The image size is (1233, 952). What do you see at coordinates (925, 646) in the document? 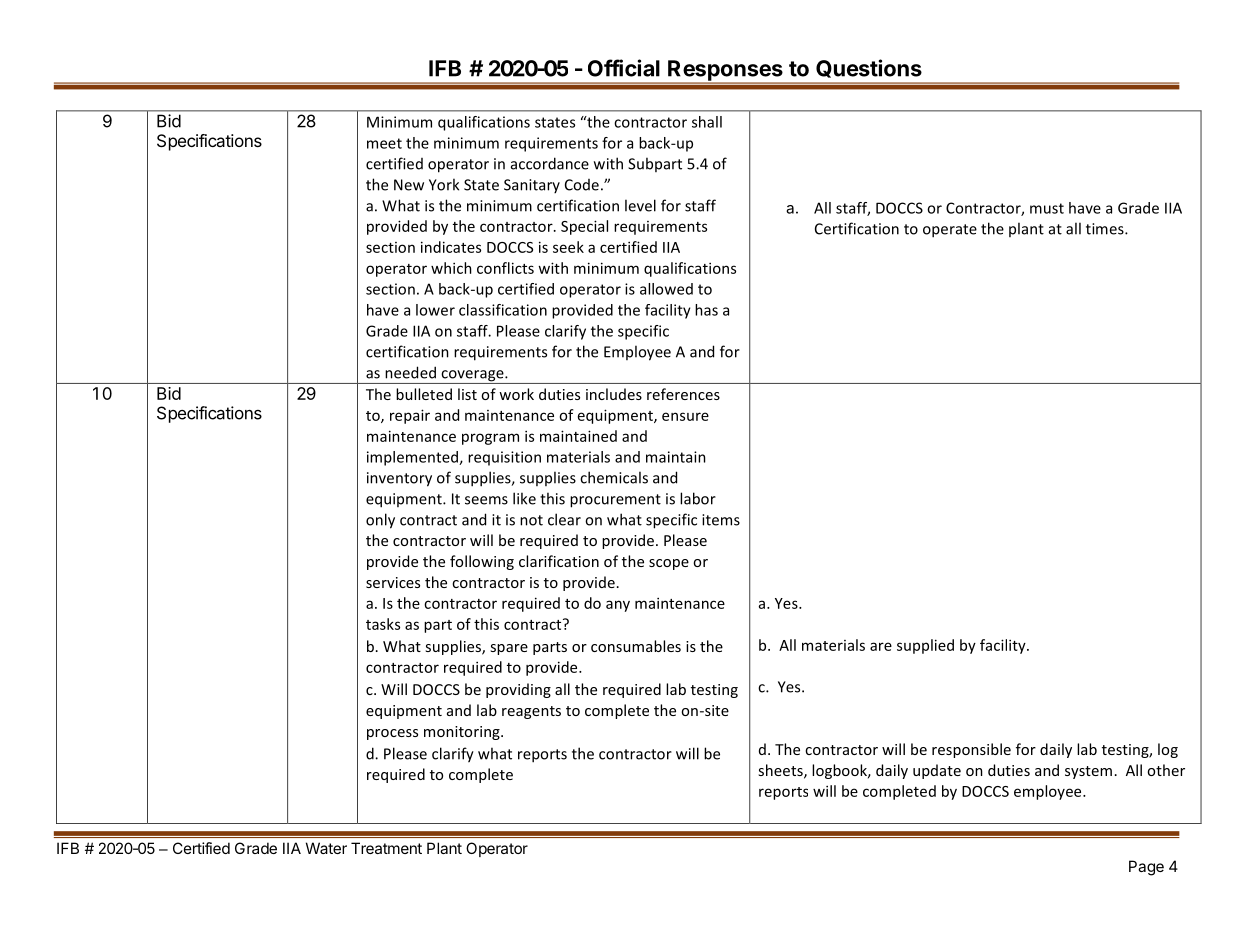
I see `supplied` at bounding box center [925, 646].
